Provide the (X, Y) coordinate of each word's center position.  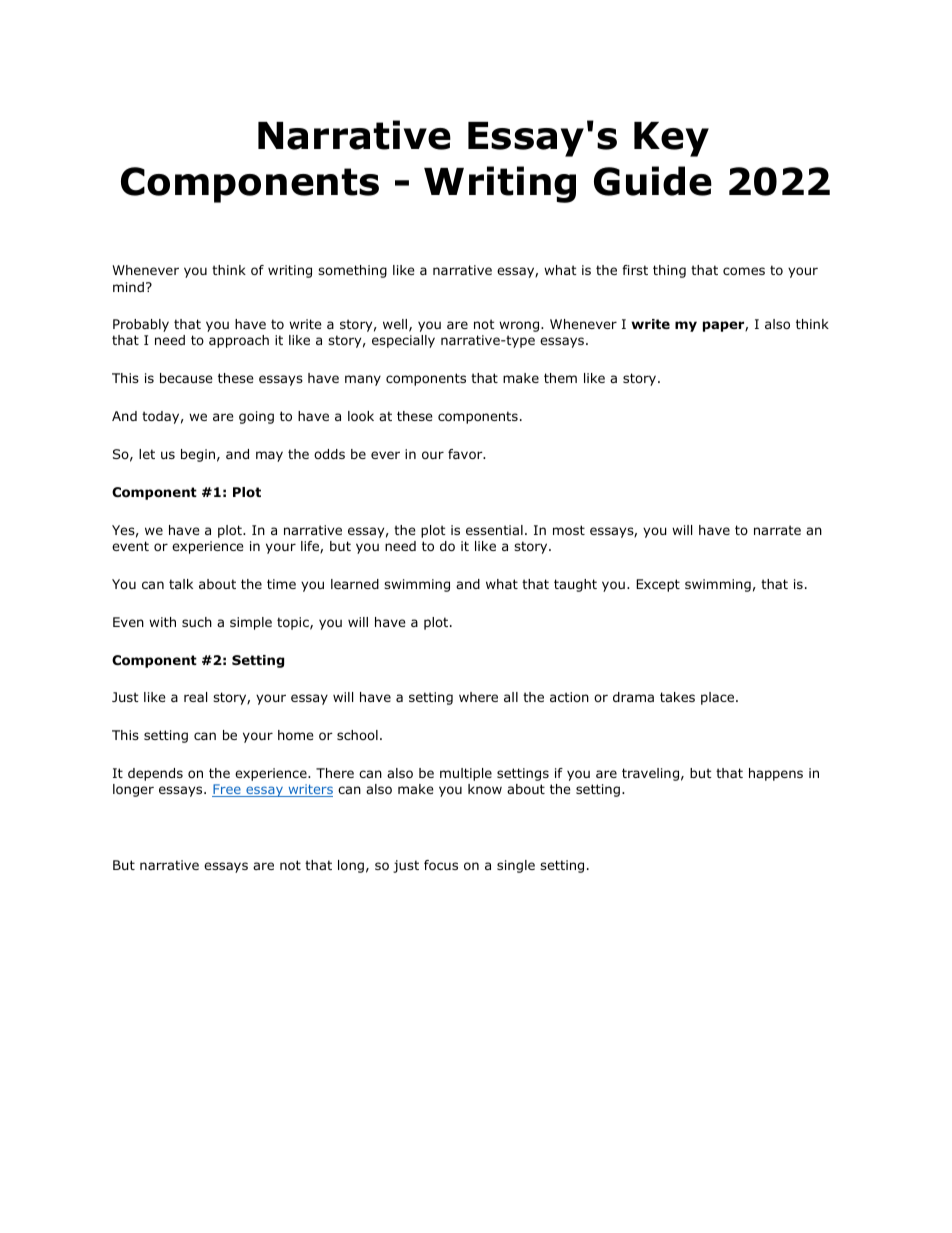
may (269, 456)
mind (128, 287)
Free (227, 790)
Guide (653, 181)
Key (671, 139)
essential (494, 530)
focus (441, 865)
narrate (777, 530)
